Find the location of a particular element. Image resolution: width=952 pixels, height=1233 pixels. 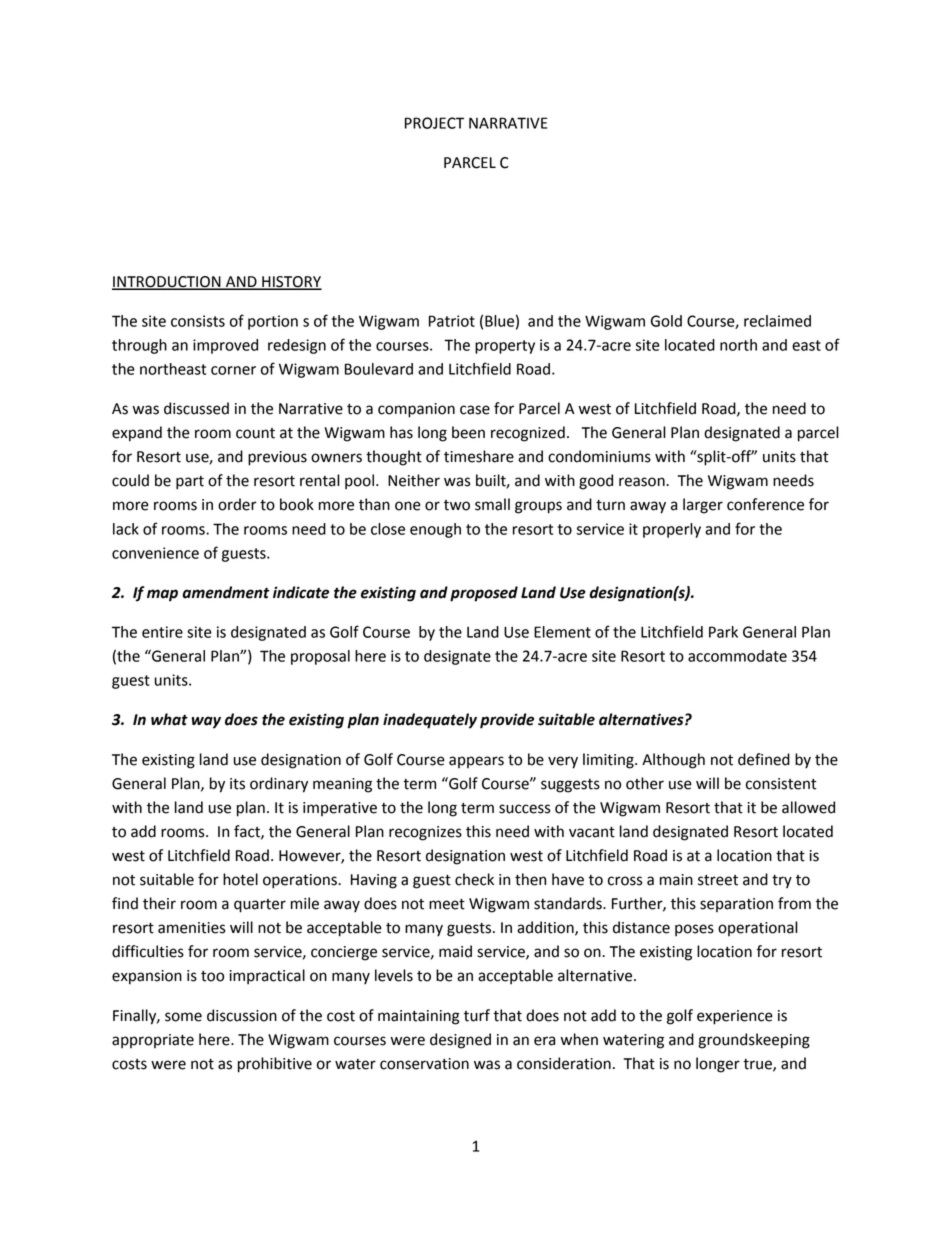

PROJECT is located at coordinates (434, 123).
